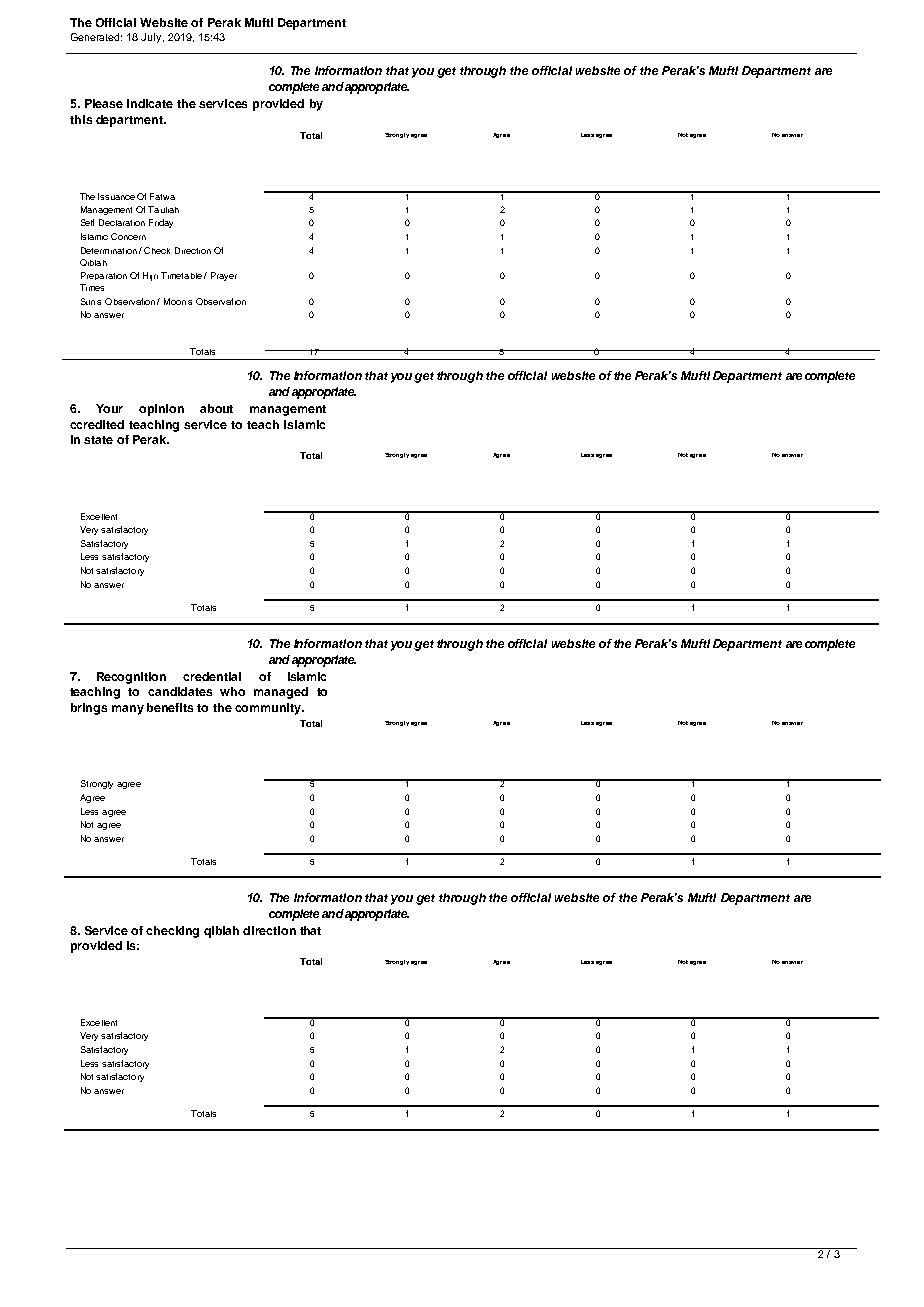 The image size is (924, 1307). What do you see at coordinates (161, 410) in the image?
I see `opinion` at bounding box center [161, 410].
